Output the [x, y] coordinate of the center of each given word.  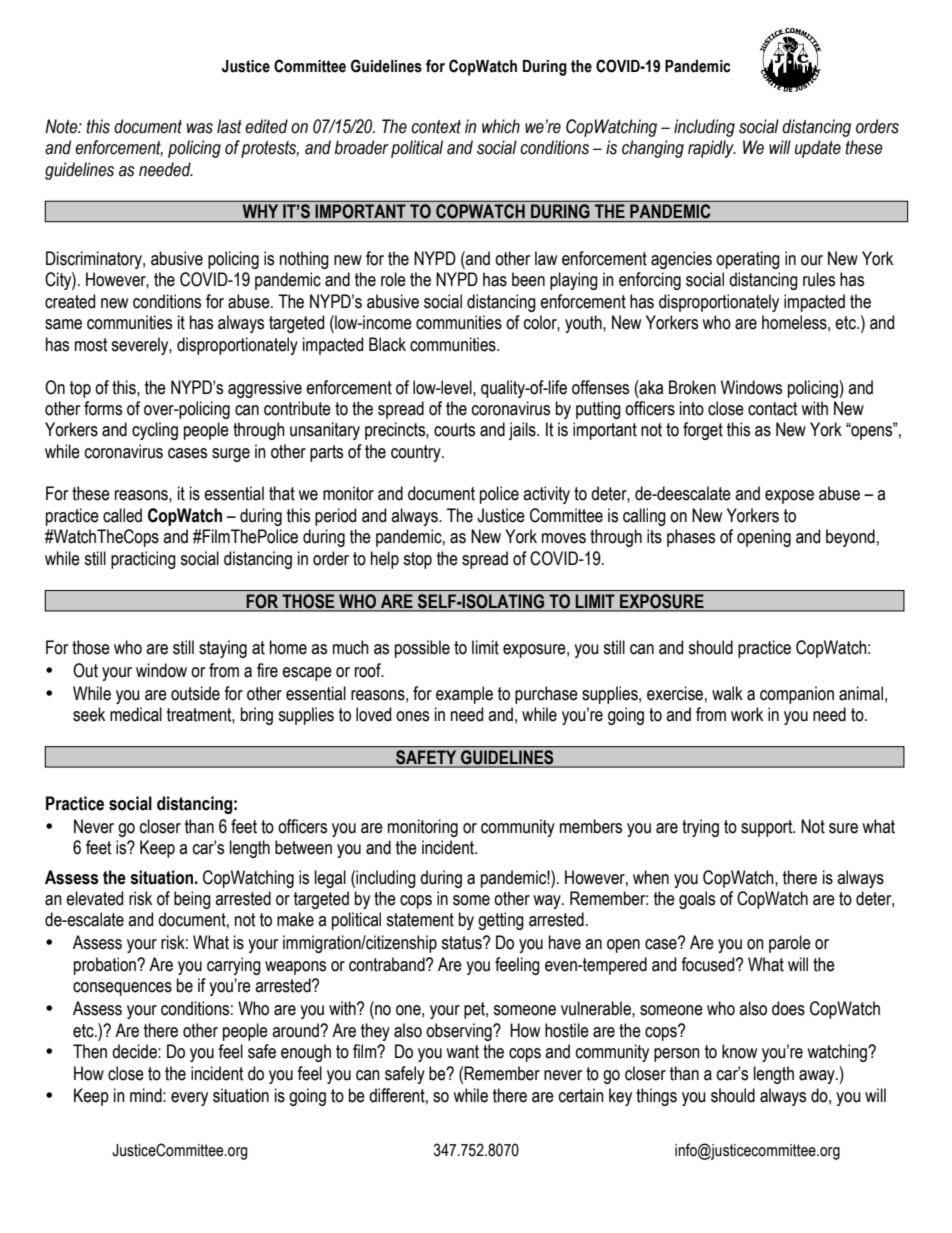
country [417, 453]
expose [789, 497]
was [200, 128]
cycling [155, 431]
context [436, 127]
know [739, 1051]
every [189, 1099]
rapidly [712, 149]
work [747, 714]
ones [412, 716]
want [462, 1052]
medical [136, 714]
